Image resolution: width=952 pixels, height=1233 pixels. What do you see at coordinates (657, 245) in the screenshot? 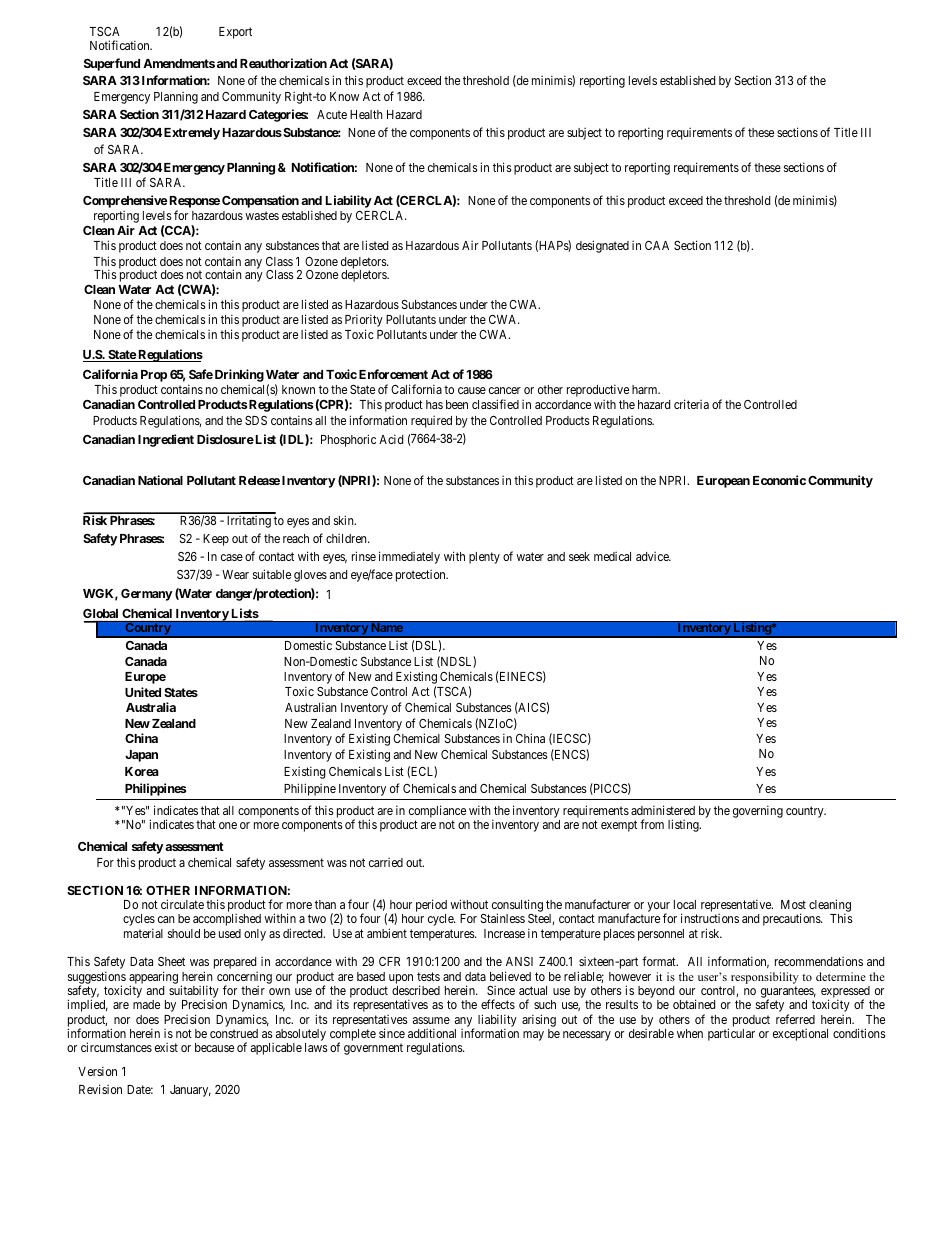
I see `CAA` at bounding box center [657, 245].
